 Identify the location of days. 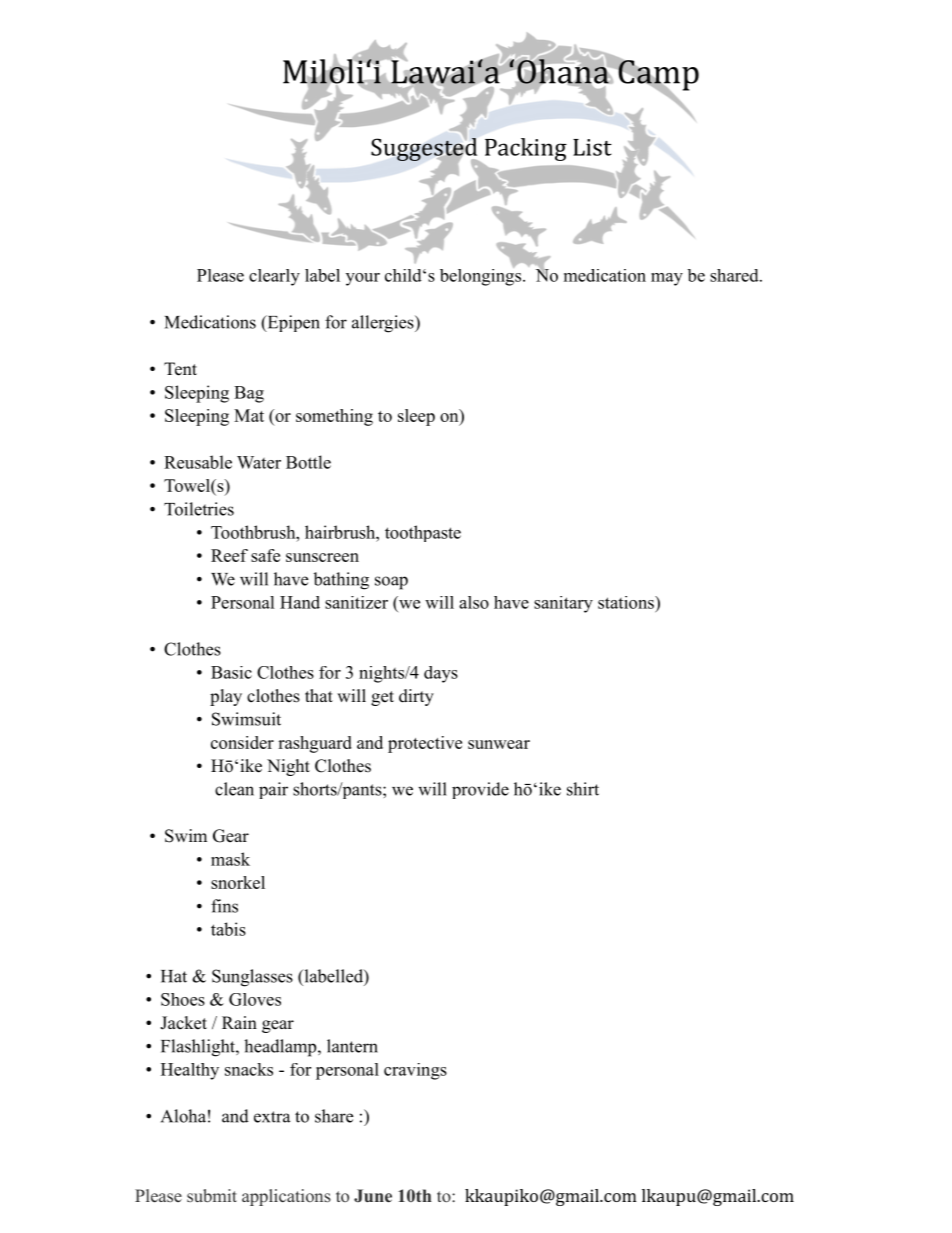
(441, 674).
